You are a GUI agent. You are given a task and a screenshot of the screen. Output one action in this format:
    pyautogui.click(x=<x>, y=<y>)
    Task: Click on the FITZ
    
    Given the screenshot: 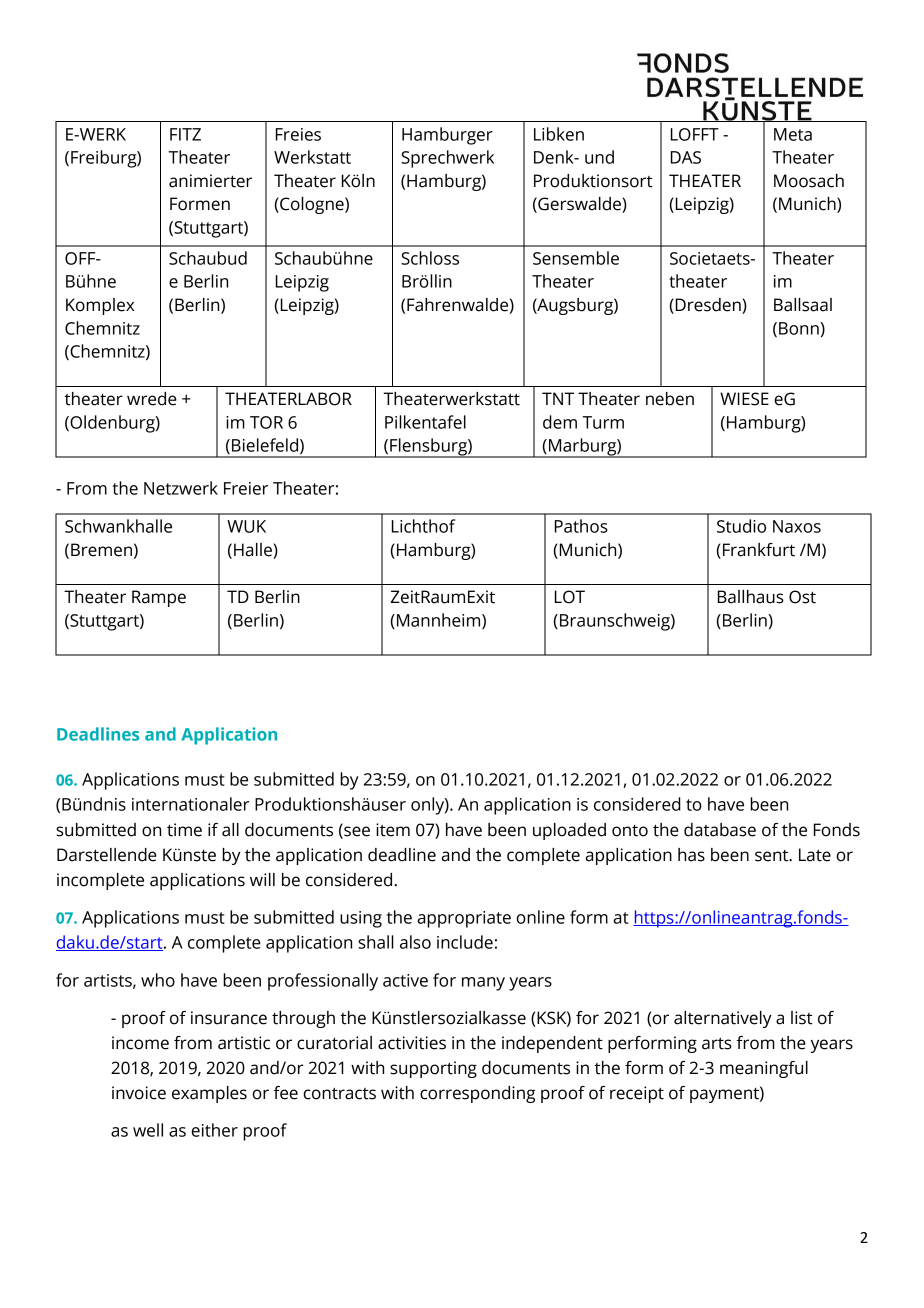 What is the action you would take?
    pyautogui.click(x=185, y=134)
